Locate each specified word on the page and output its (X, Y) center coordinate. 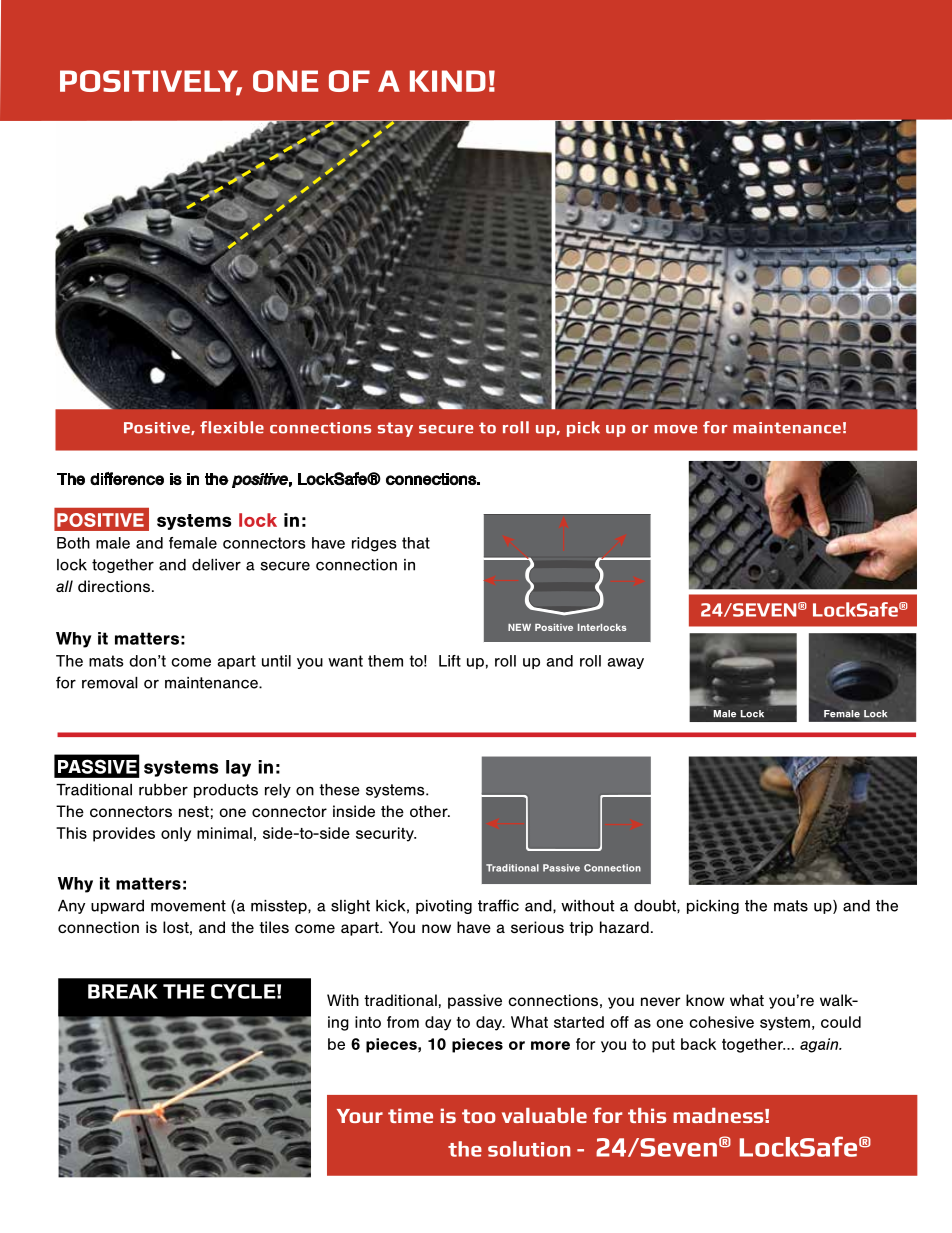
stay (395, 429)
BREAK (123, 991)
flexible (232, 427)
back (698, 1044)
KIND (448, 81)
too (479, 1116)
